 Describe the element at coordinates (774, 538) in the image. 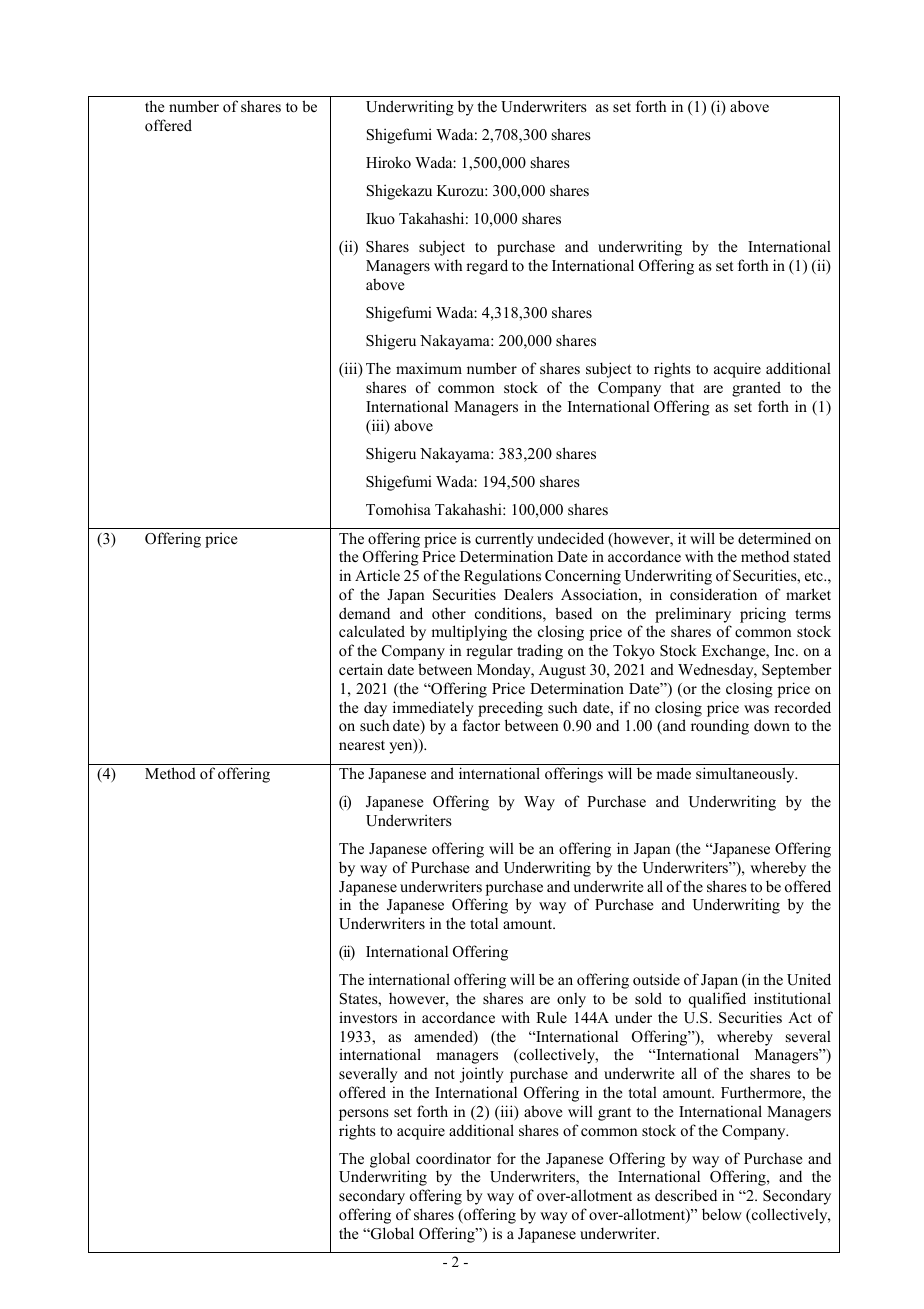

I see `determined` at that location.
